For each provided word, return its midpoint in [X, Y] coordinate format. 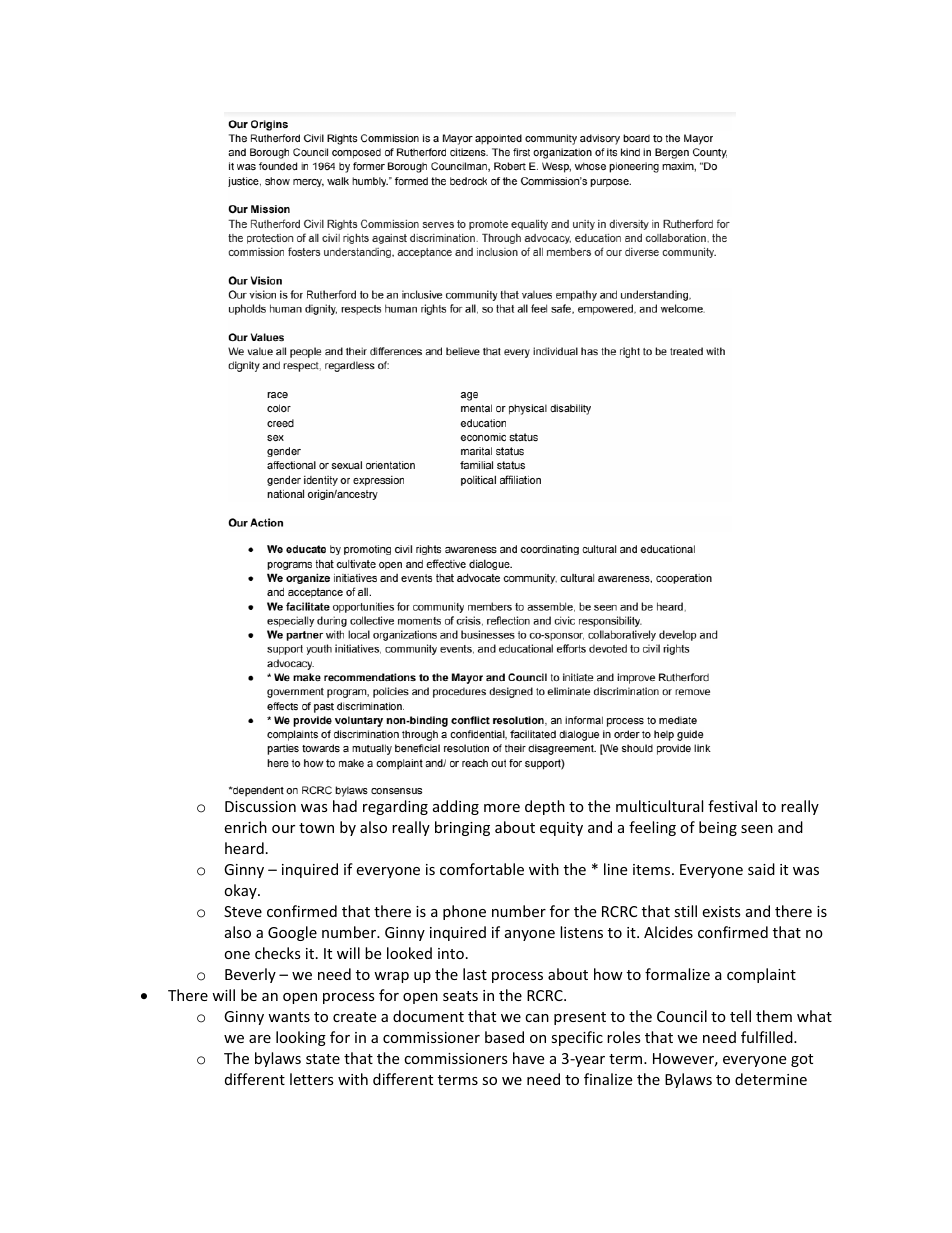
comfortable [482, 869]
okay [241, 891]
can [537, 1018]
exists [721, 911]
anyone [530, 935]
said [761, 869]
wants [289, 1017]
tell [740, 1016]
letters [312, 1079]
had [345, 806]
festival [732, 806]
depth [545, 807]
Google [292, 933]
